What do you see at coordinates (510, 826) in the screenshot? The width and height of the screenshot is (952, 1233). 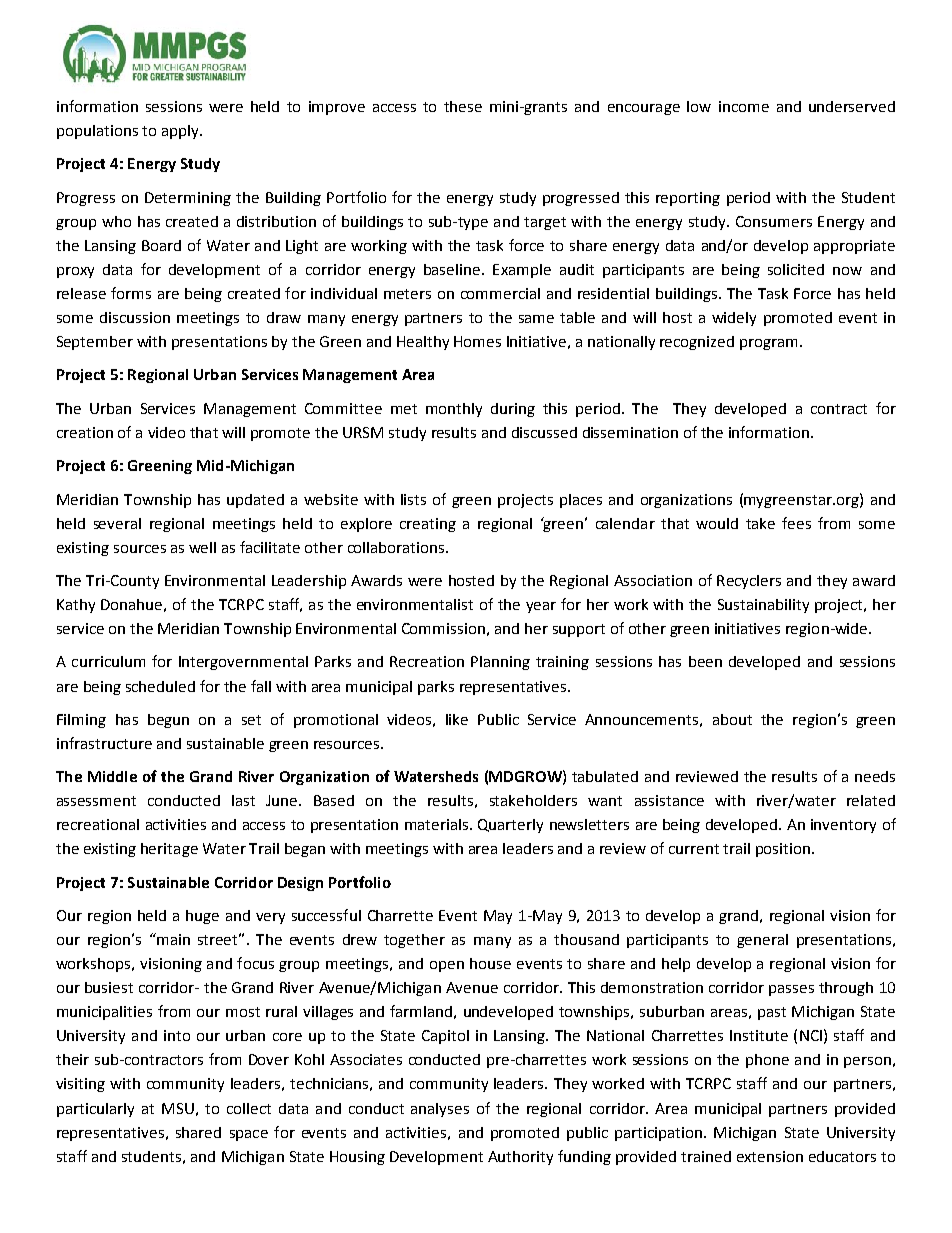 I see `Quarterly` at bounding box center [510, 826].
